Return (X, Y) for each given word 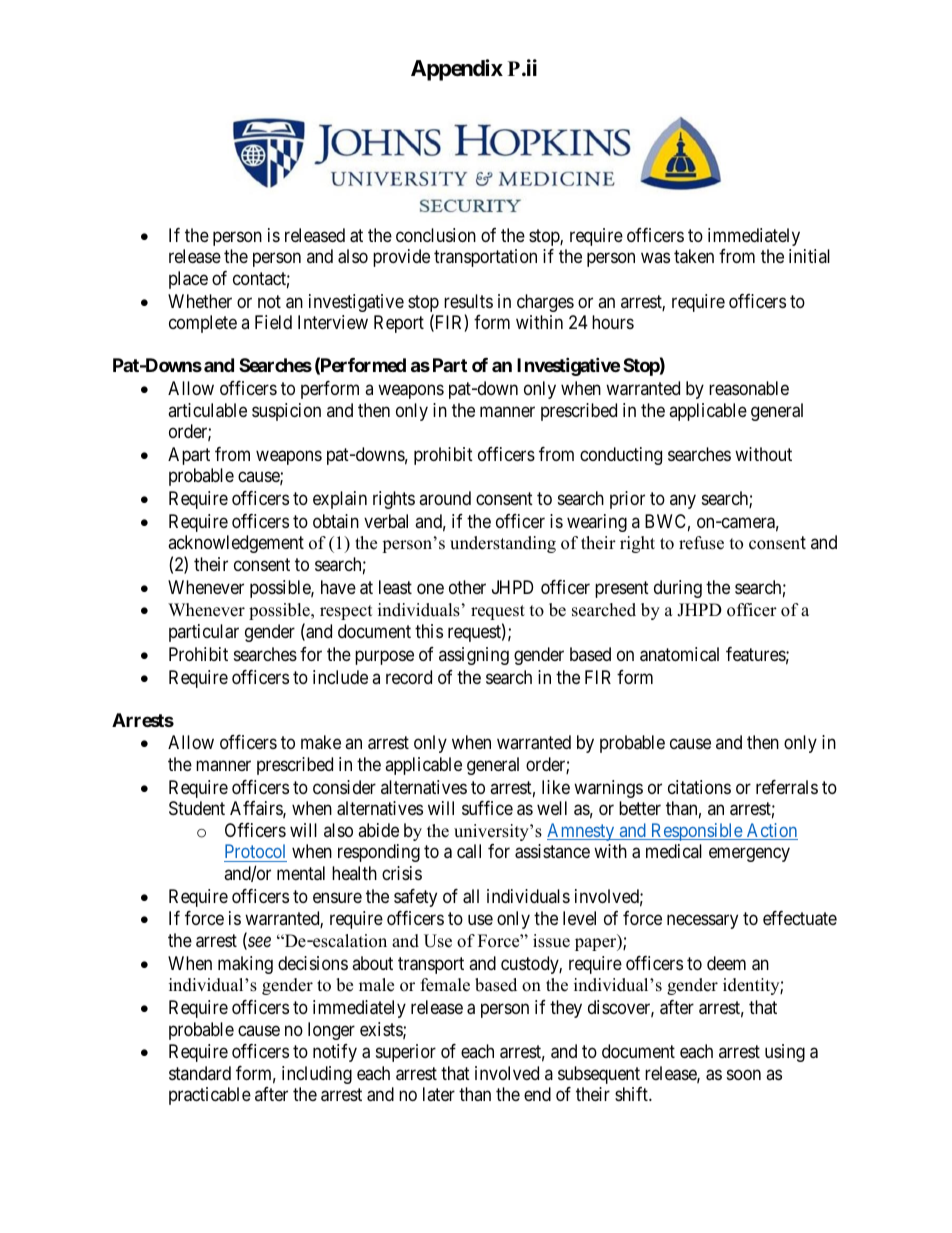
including (317, 1075)
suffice (487, 808)
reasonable (749, 388)
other (467, 587)
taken (694, 256)
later (439, 1094)
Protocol (255, 851)
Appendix (457, 70)
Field (273, 322)
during (678, 589)
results (468, 301)
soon (744, 1074)
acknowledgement (236, 544)
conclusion (436, 235)
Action (771, 831)
